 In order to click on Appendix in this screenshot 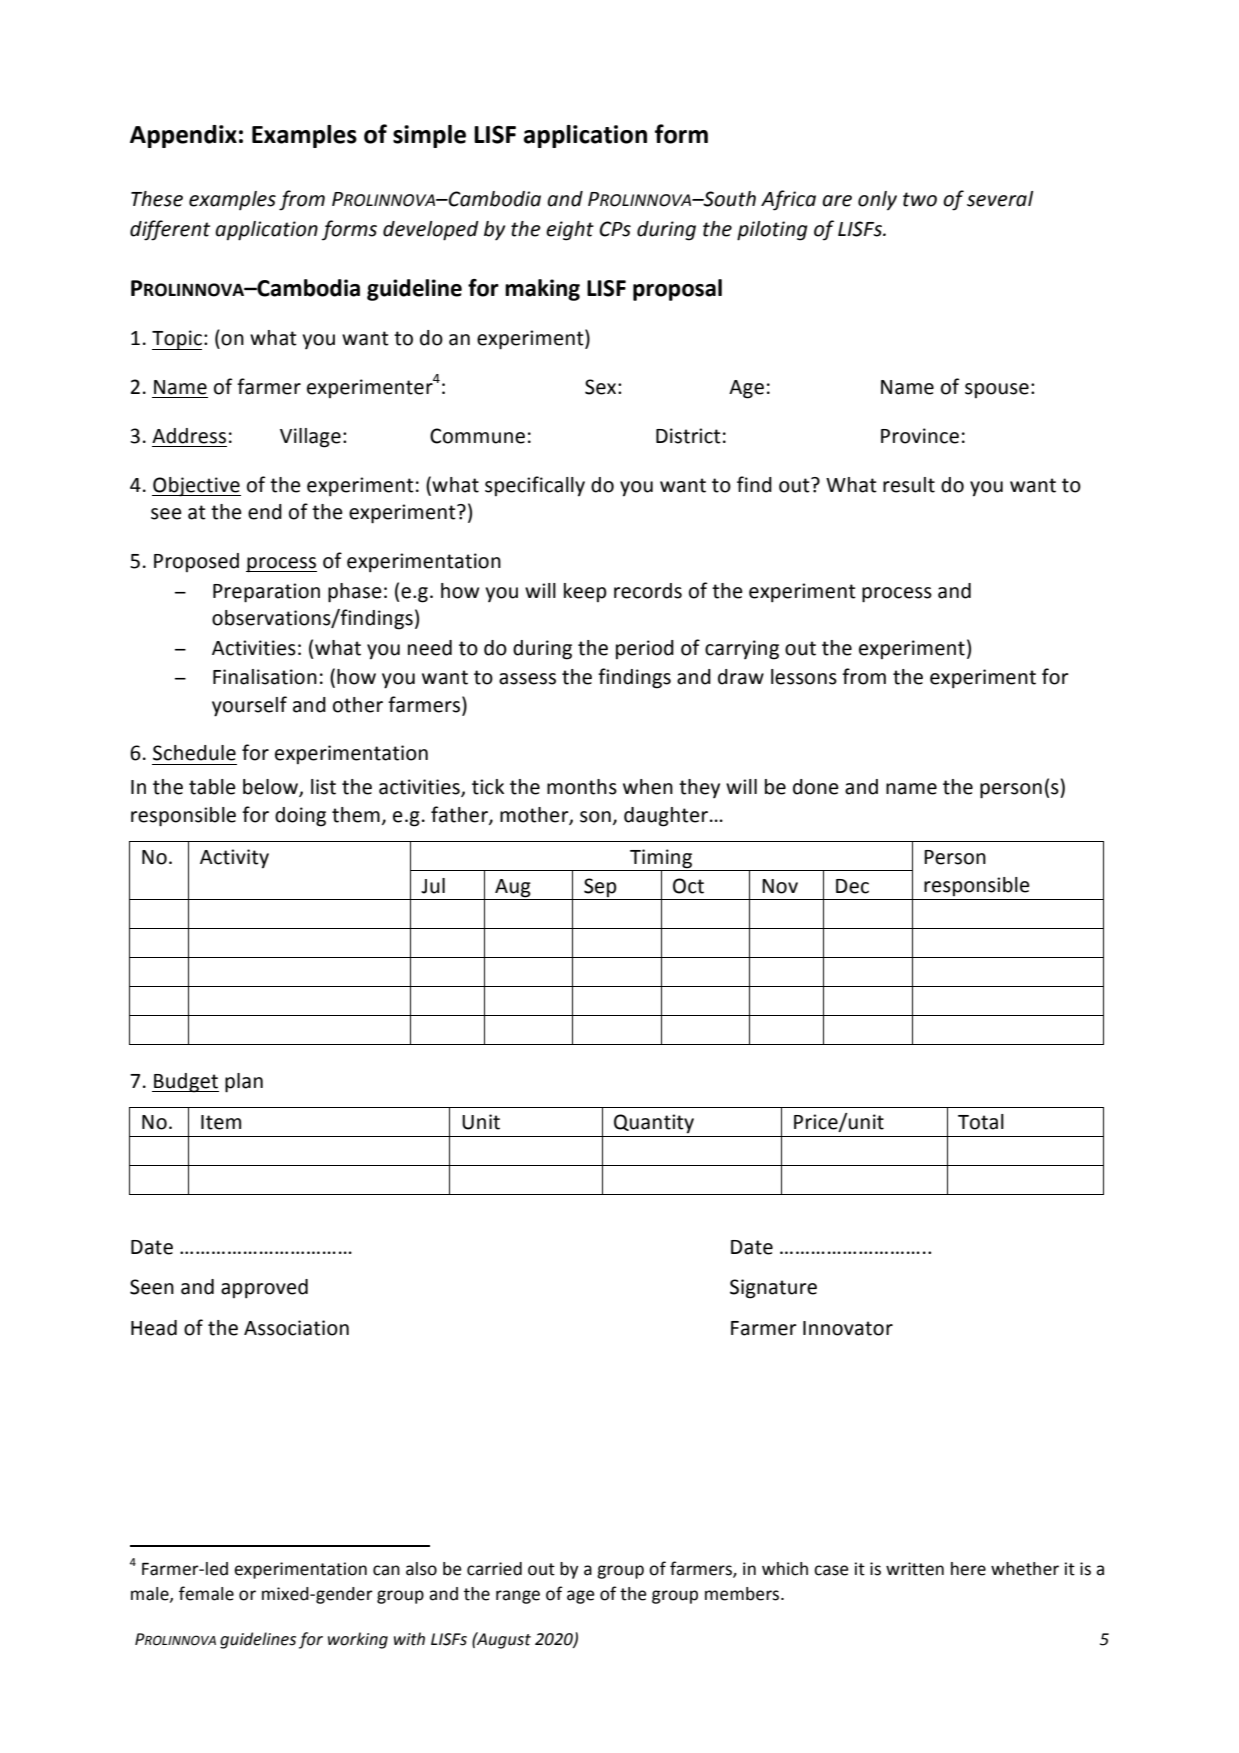, I will do `click(183, 136)`.
